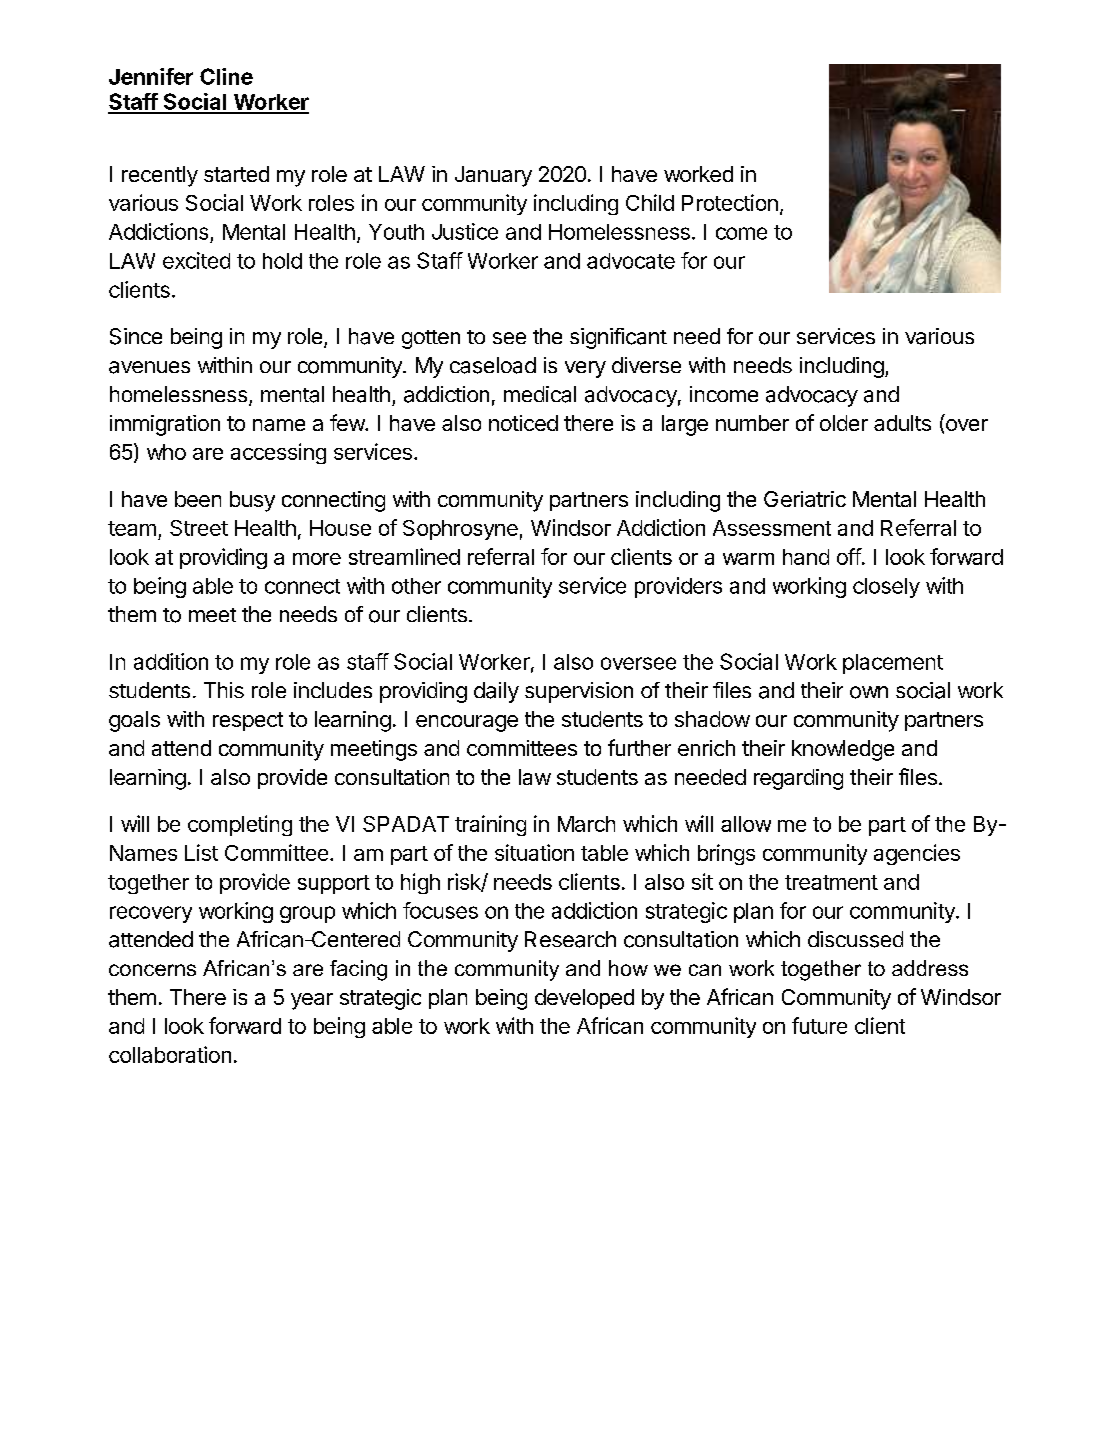 This document has height=1440, width=1113. Describe the element at coordinates (493, 176) in the document. I see `January` at that location.
